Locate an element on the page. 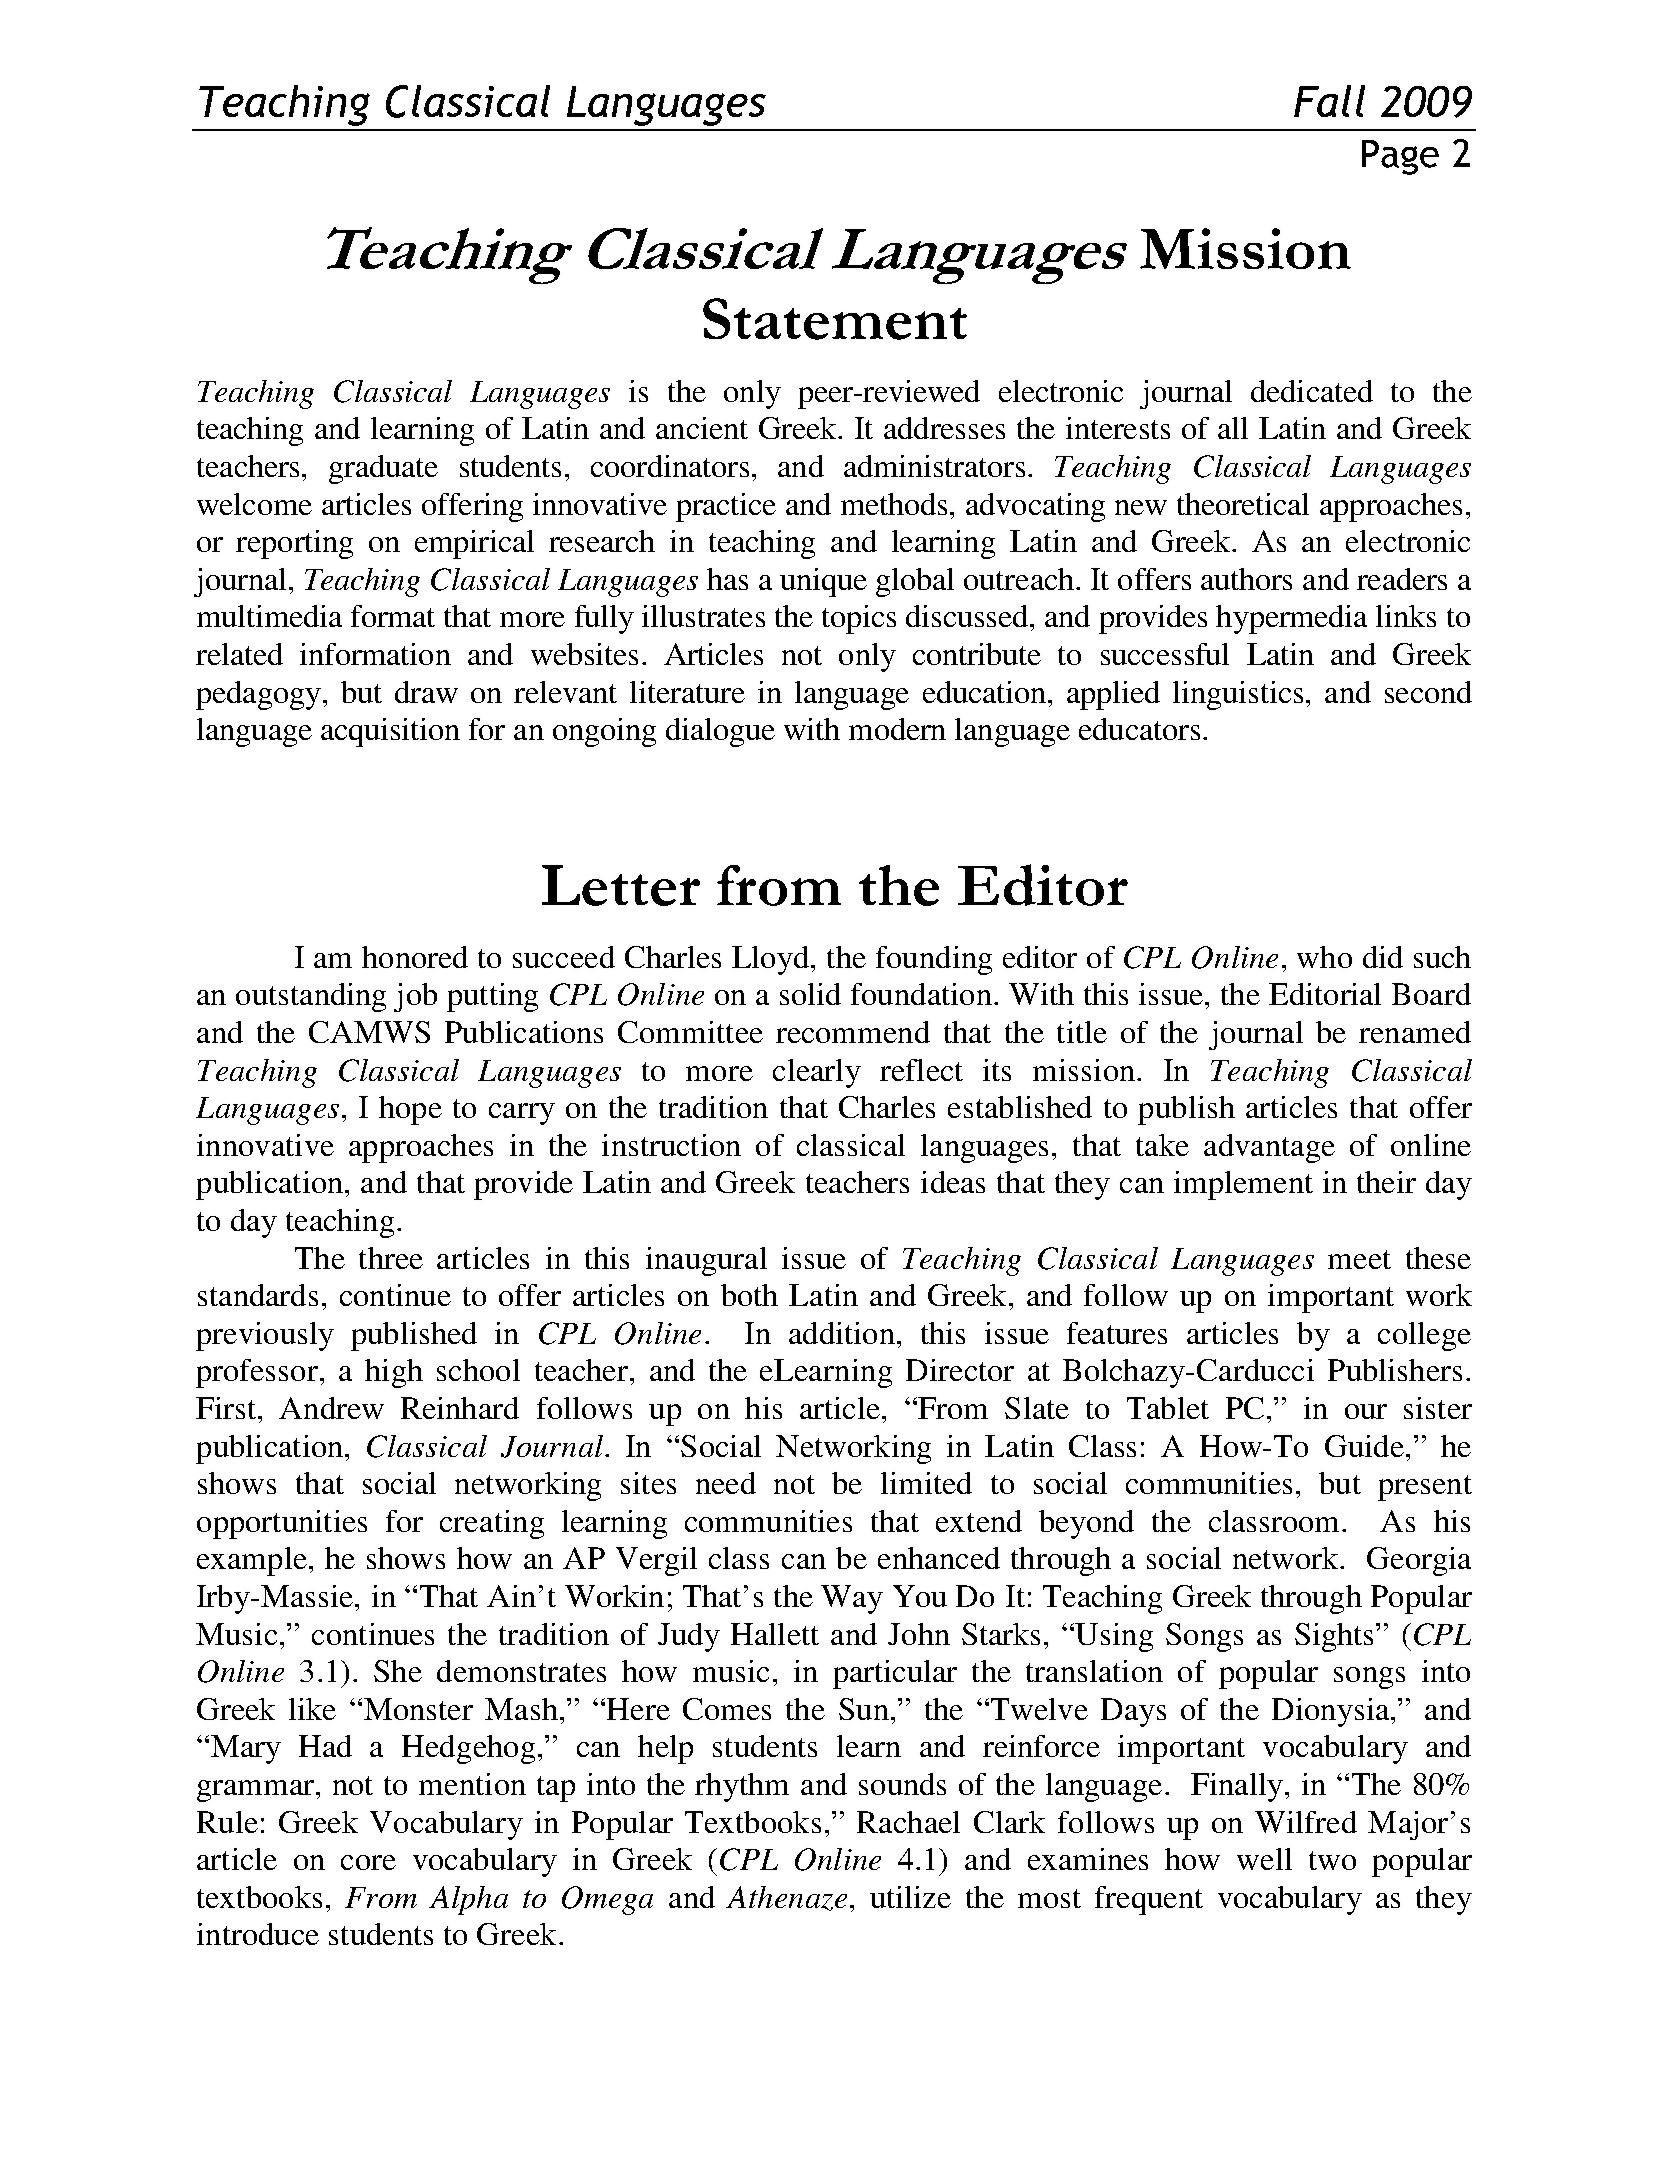 This document has height=2158, width=1668. acquisition is located at coordinates (390, 732).
